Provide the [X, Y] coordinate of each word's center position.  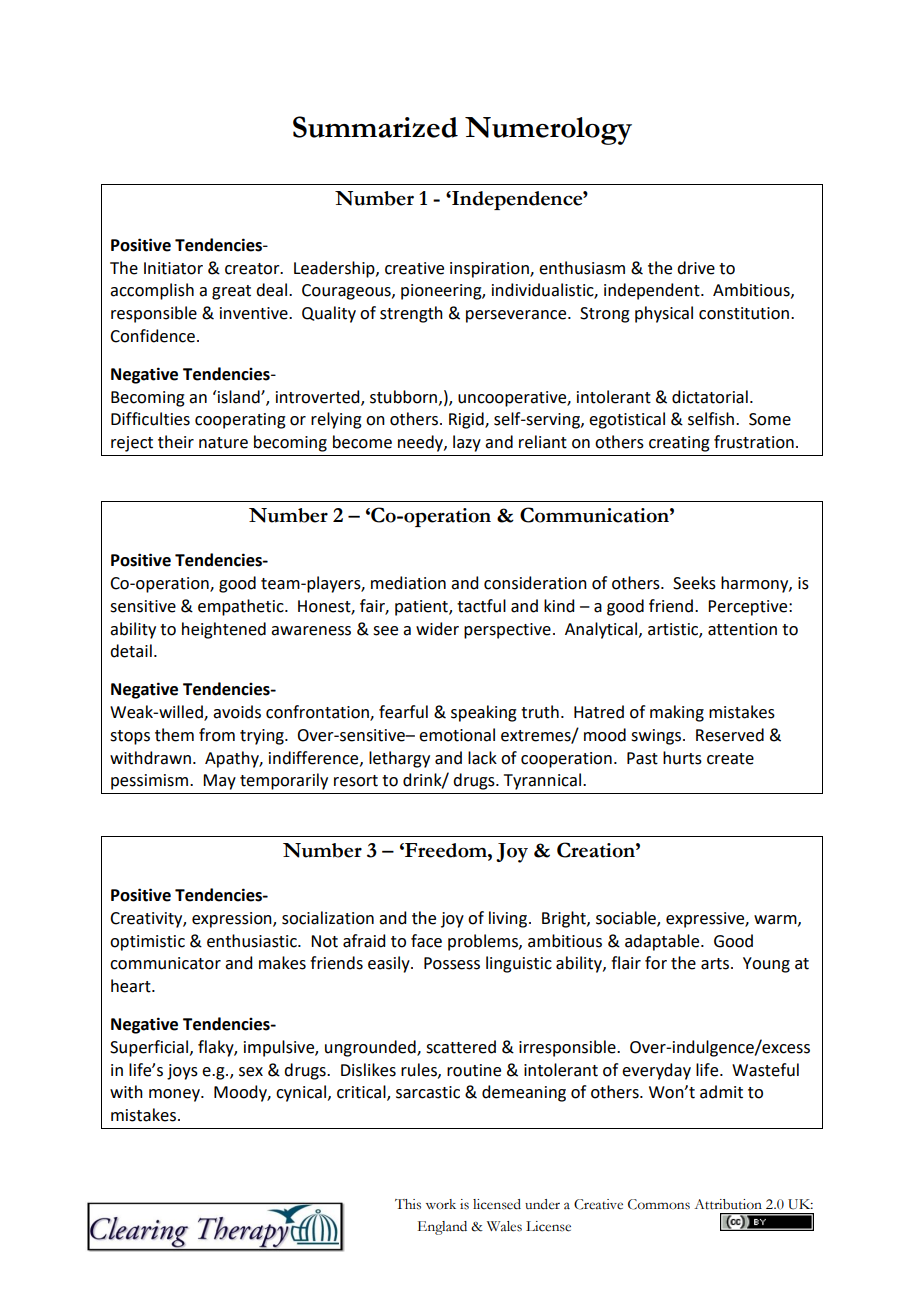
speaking [484, 713]
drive [696, 268]
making [677, 713]
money [175, 1095]
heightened [224, 630]
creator [253, 269]
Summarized [375, 127]
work [441, 1204]
